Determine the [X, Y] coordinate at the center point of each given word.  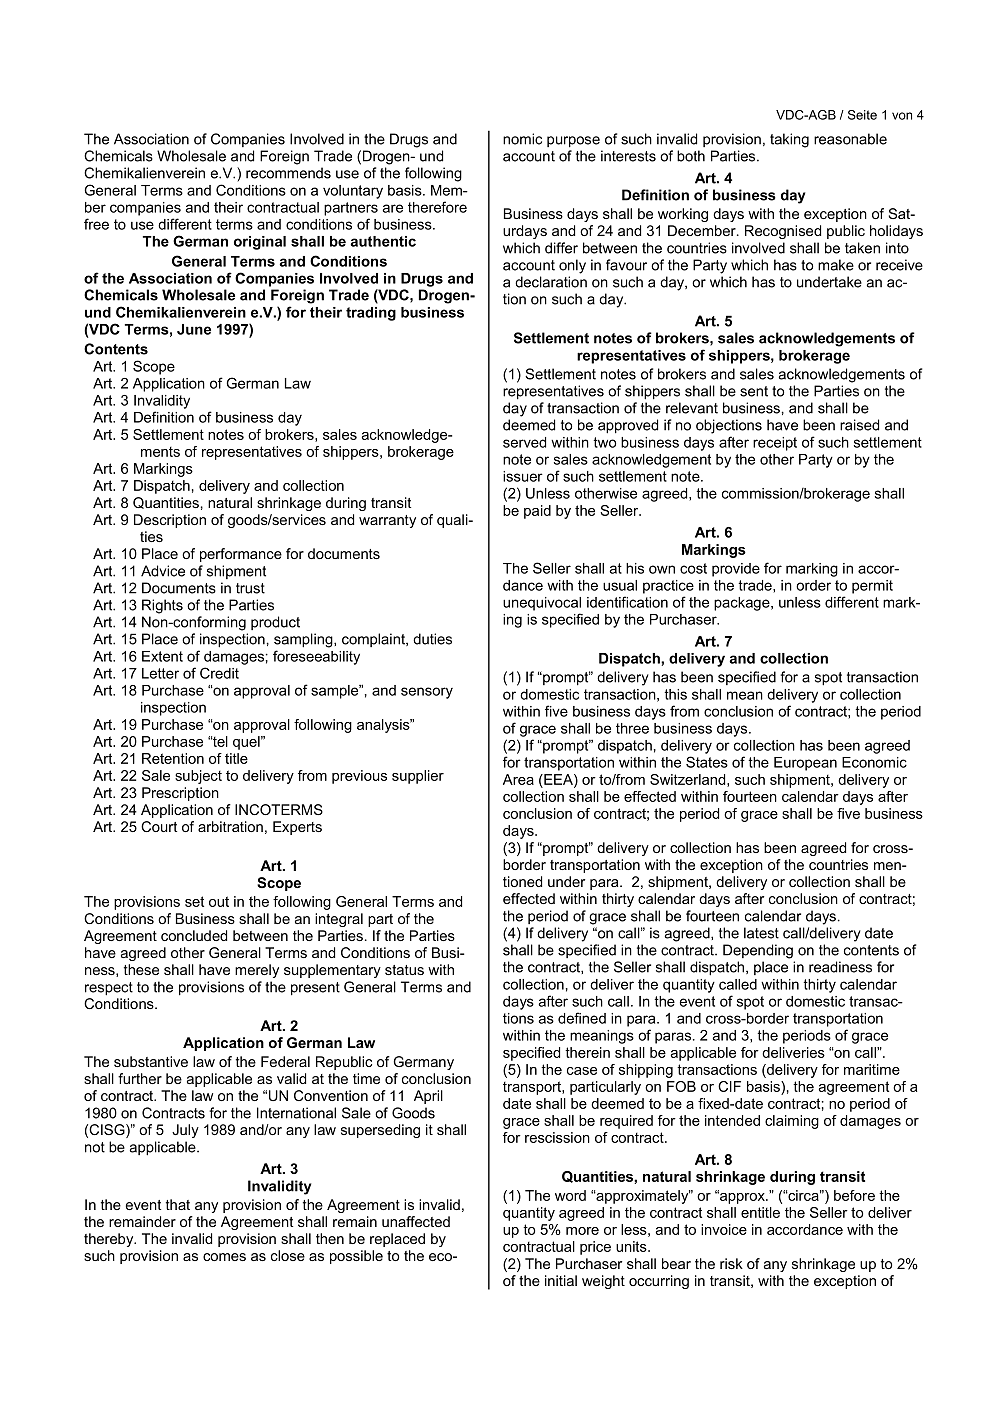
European [805, 764]
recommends [288, 173]
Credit [219, 673]
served [524, 442]
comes [224, 1257]
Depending [758, 951]
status [404, 970]
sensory [427, 693]
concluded [194, 935]
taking [789, 140]
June [194, 329]
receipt [775, 444]
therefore [437, 207]
